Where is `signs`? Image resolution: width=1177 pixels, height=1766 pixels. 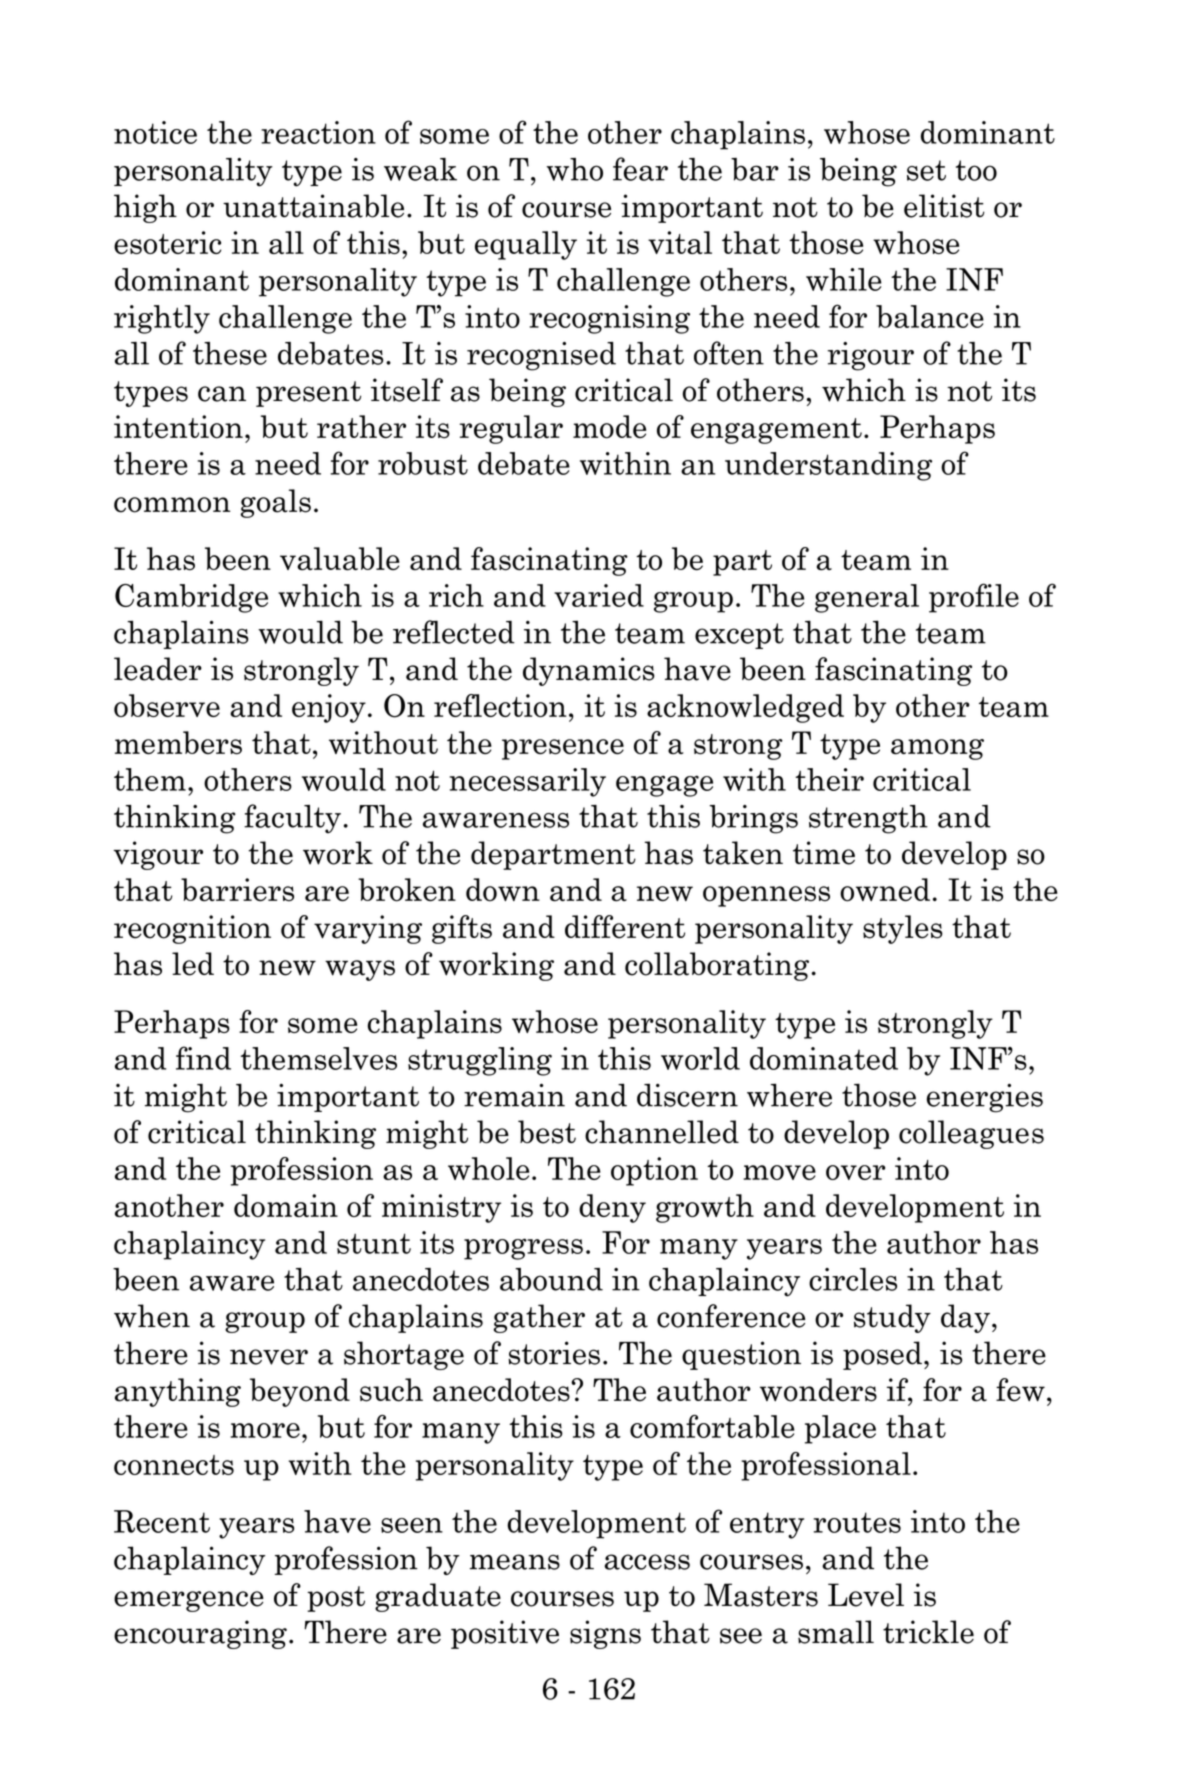 signs is located at coordinates (605, 1634).
